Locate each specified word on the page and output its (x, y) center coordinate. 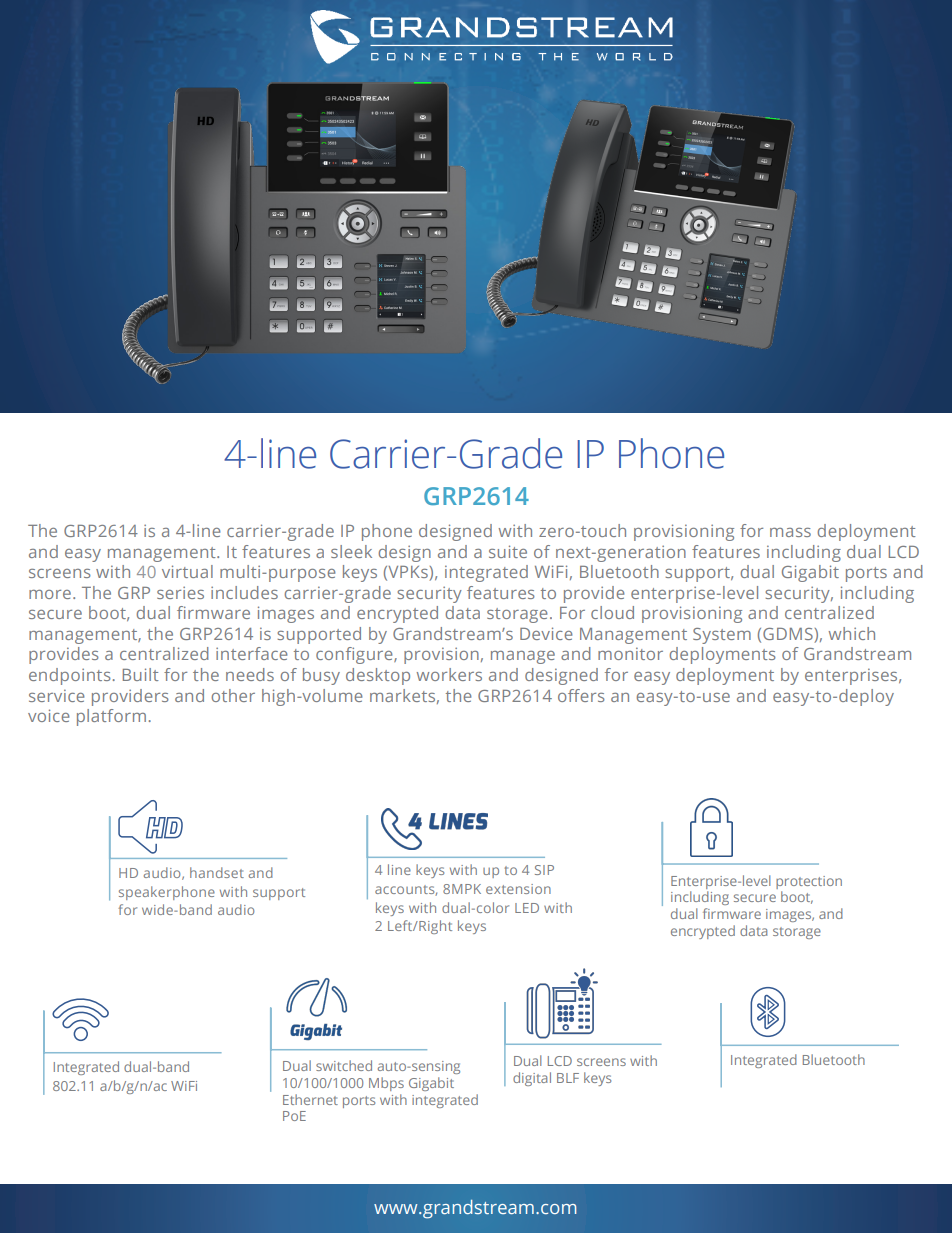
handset (217, 872)
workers (449, 674)
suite (508, 551)
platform (111, 717)
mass (790, 532)
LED (527, 908)
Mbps (386, 1084)
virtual (187, 571)
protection (809, 882)
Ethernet (310, 1099)
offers (581, 695)
